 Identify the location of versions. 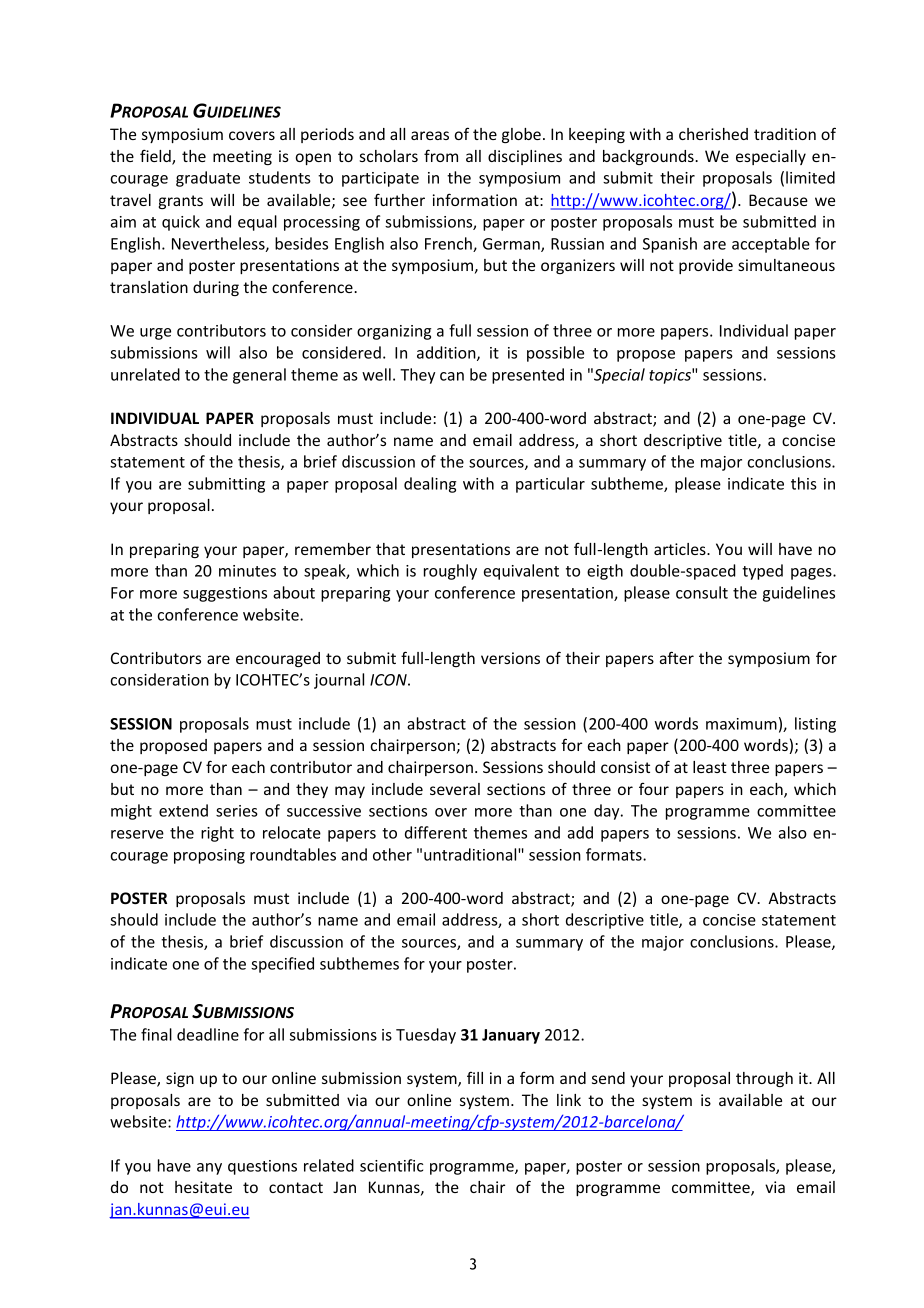
(510, 658).
